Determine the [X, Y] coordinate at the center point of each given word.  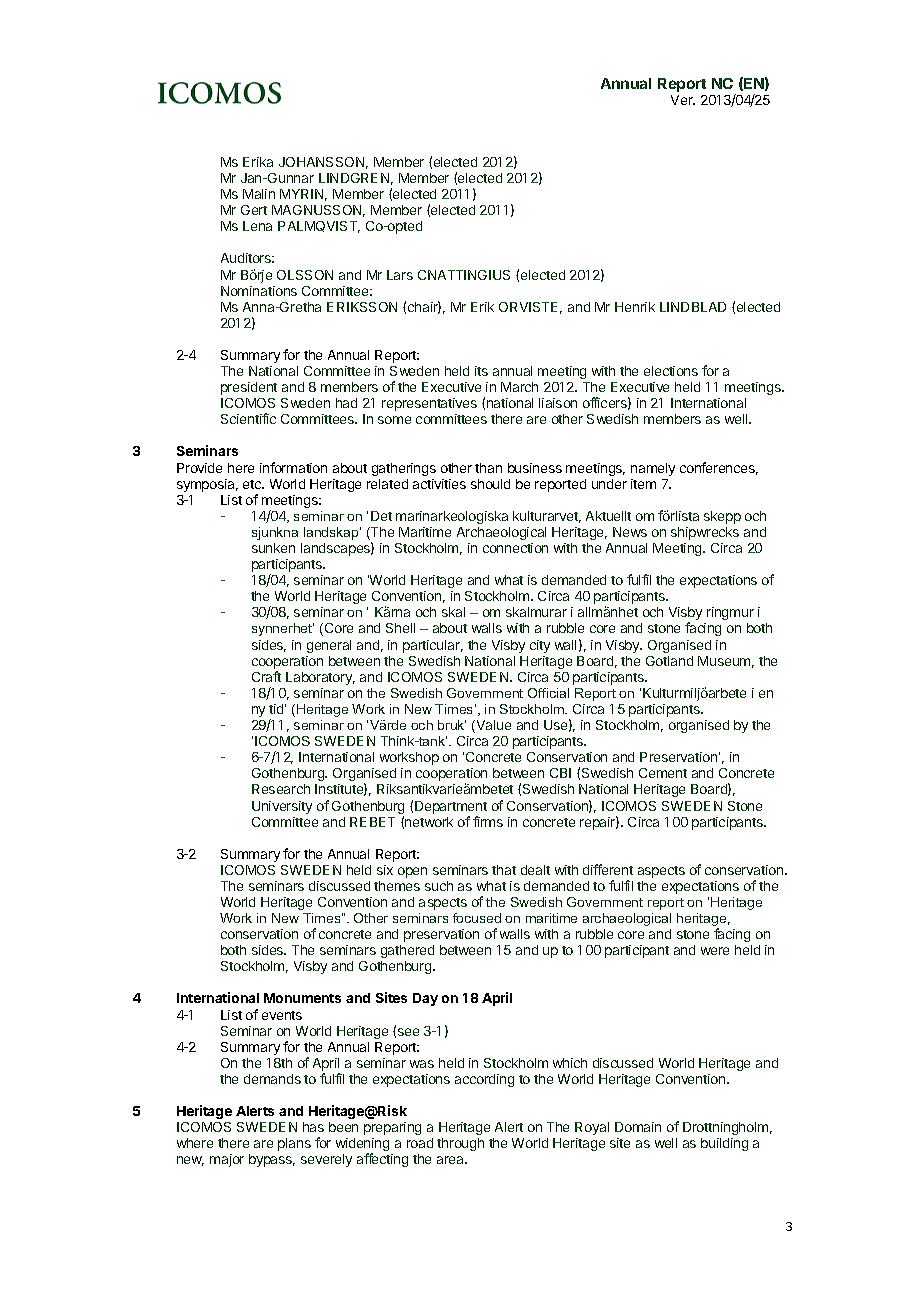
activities [439, 484]
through [460, 1144]
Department [451, 807]
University [282, 807]
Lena [257, 226]
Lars [400, 275]
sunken [273, 548]
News [630, 532]
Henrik [635, 307]
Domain [638, 1127]
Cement [663, 773]
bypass [272, 1160]
